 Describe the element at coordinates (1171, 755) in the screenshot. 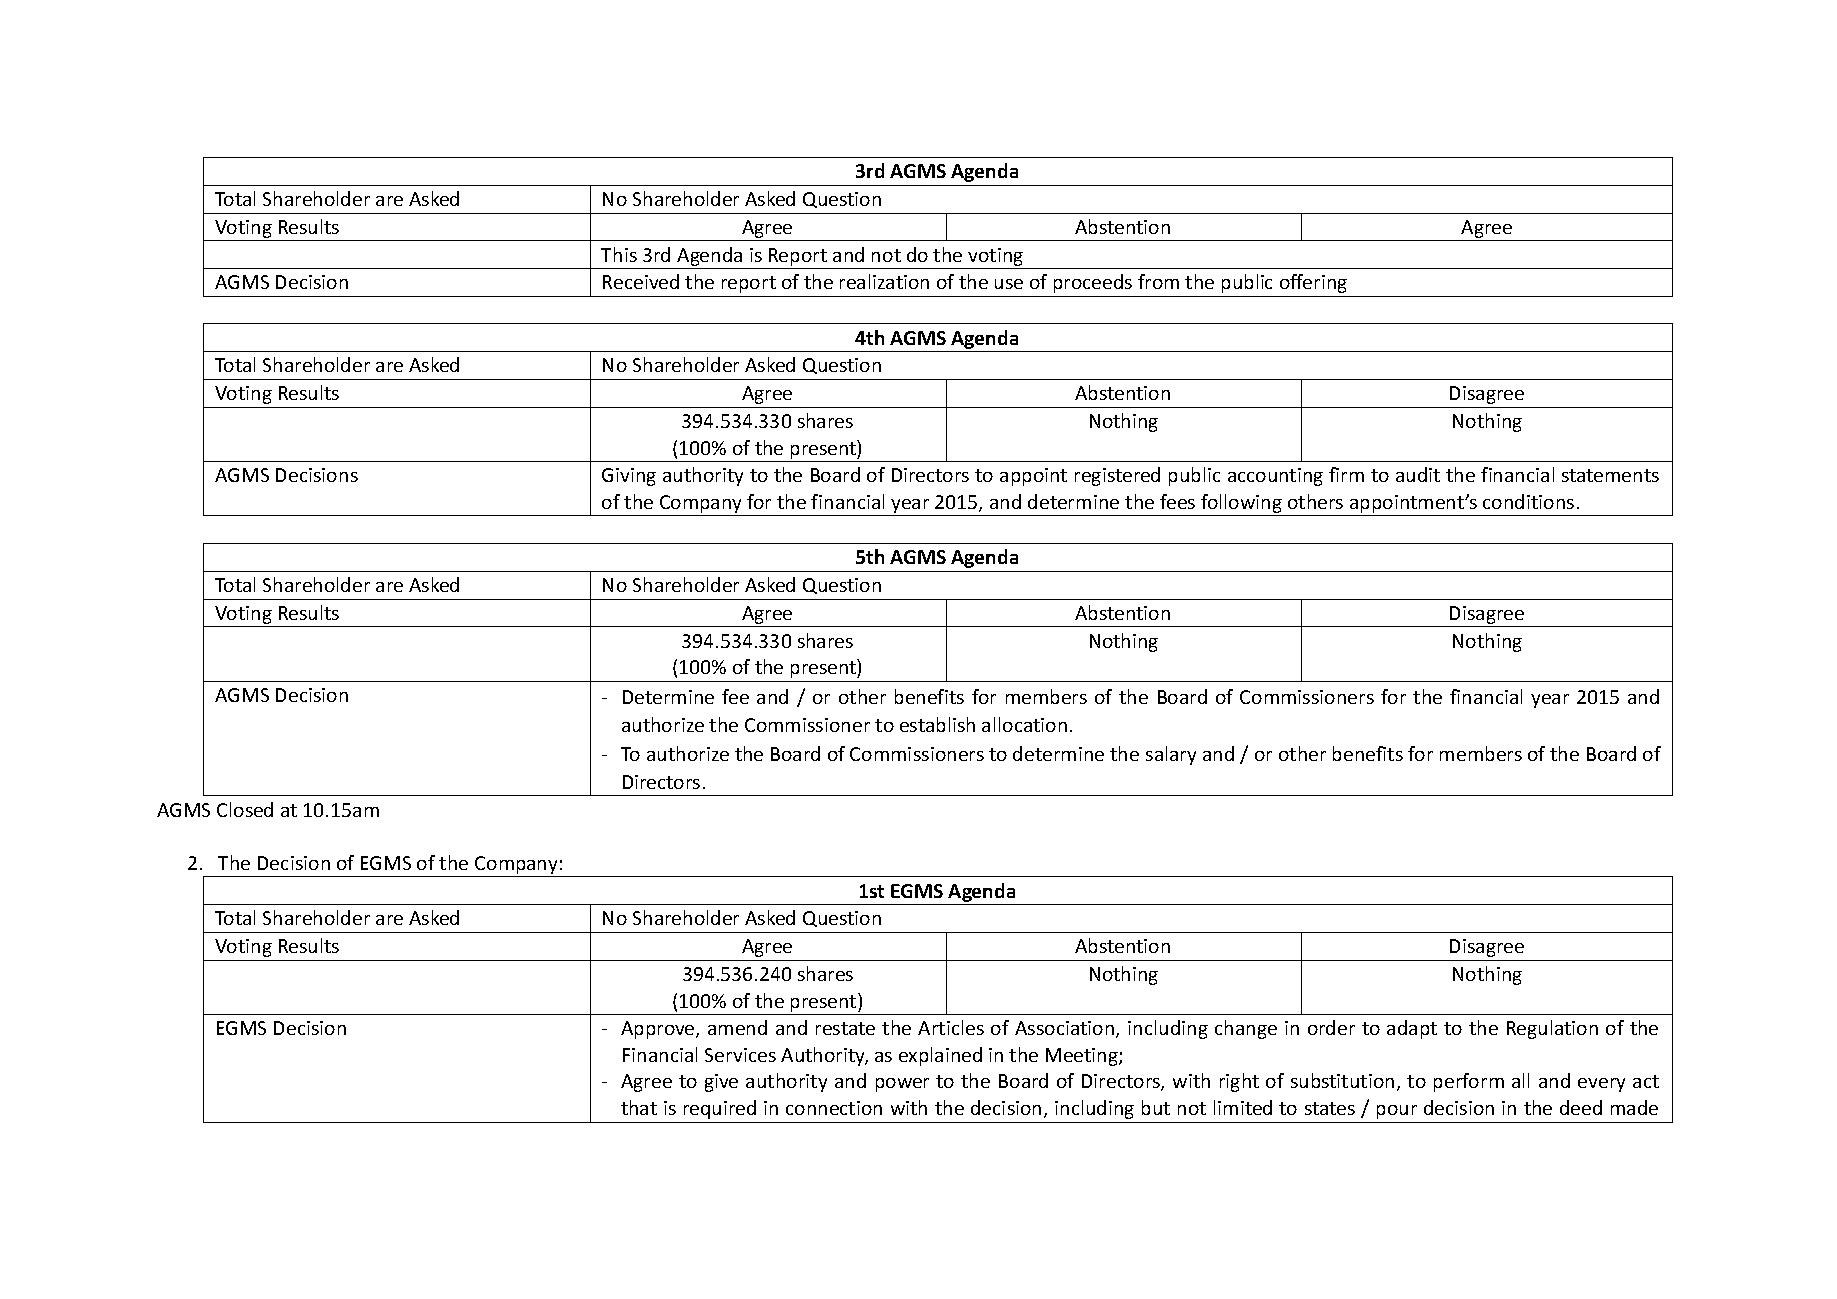

I see `salary` at that location.
